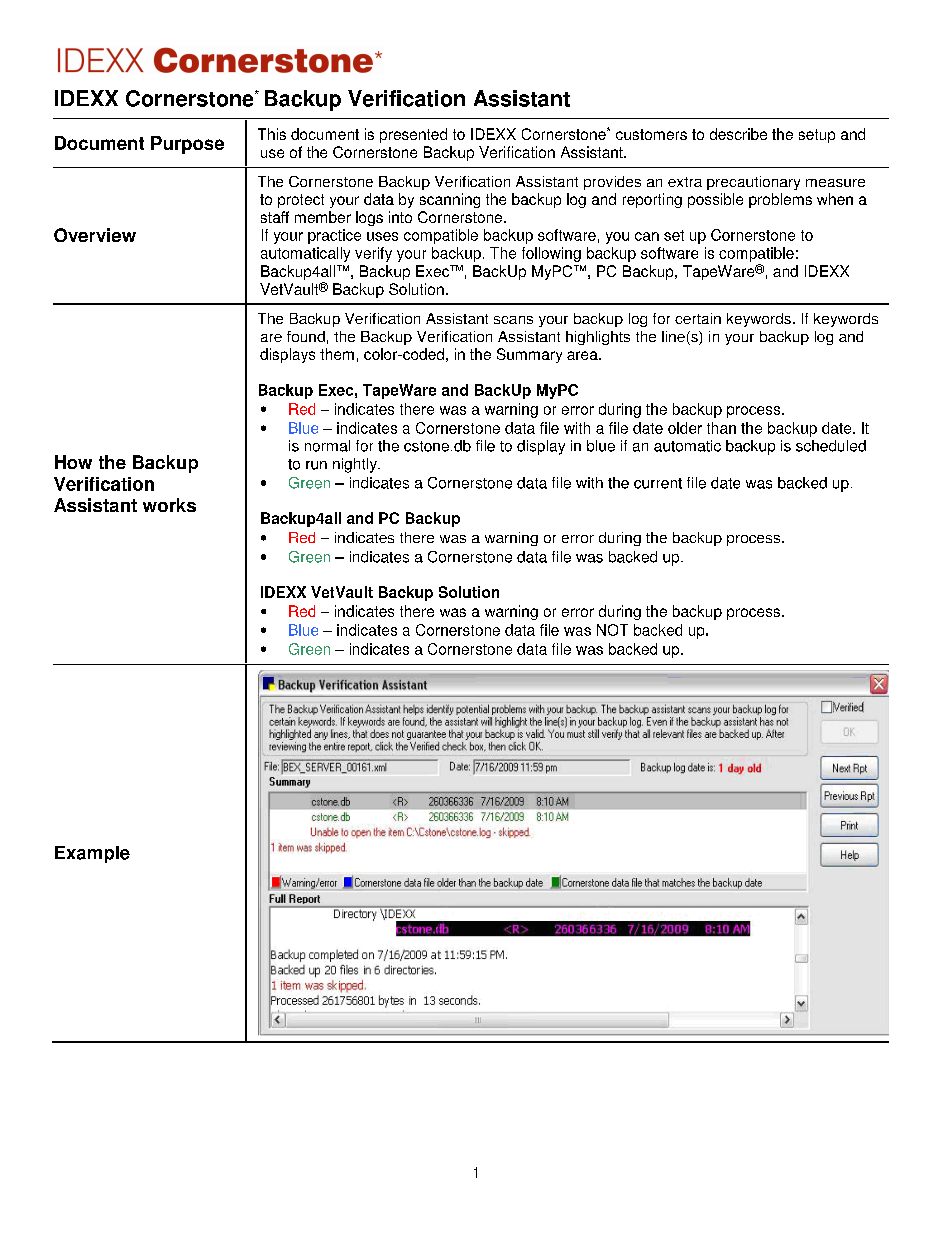  Describe the element at coordinates (187, 145) in the screenshot. I see `Purpose` at that location.
